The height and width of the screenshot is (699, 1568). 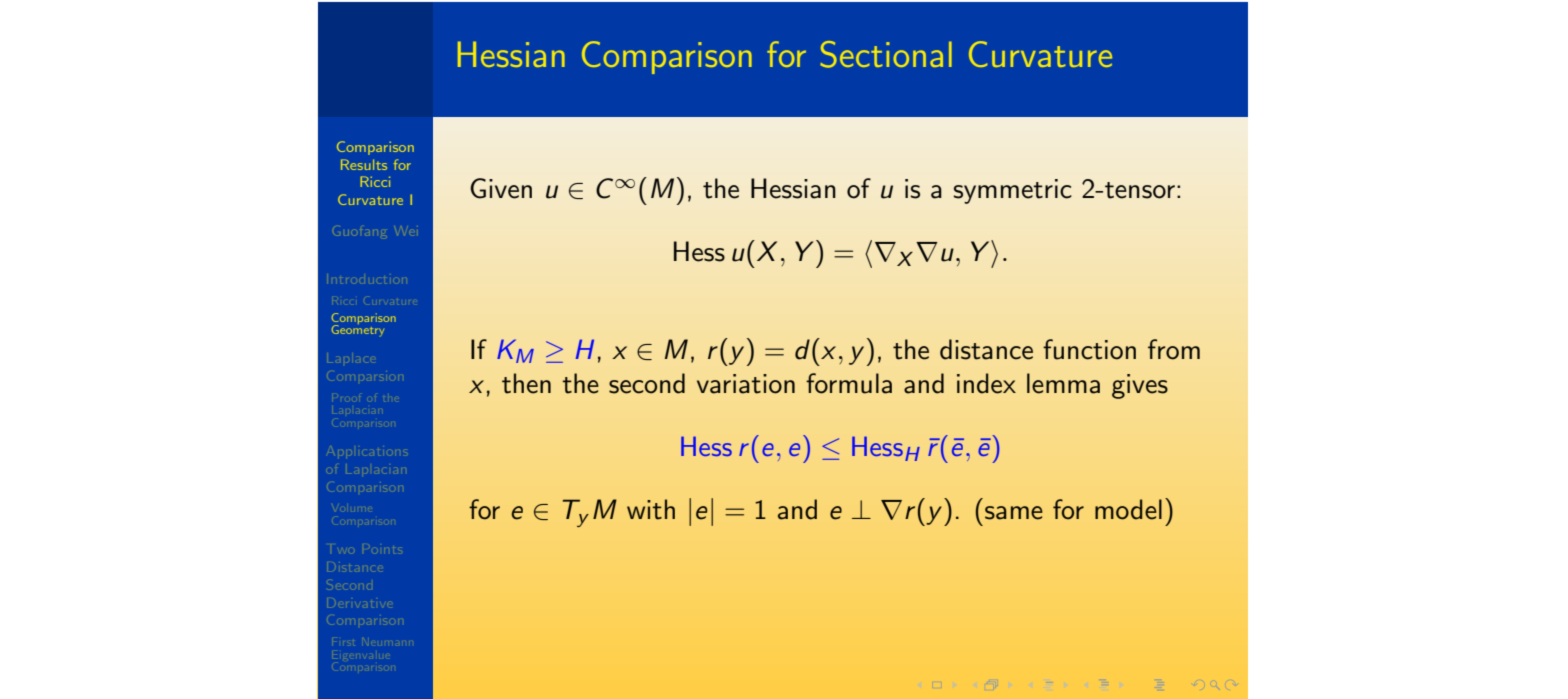 I want to click on variation, so click(x=746, y=384).
